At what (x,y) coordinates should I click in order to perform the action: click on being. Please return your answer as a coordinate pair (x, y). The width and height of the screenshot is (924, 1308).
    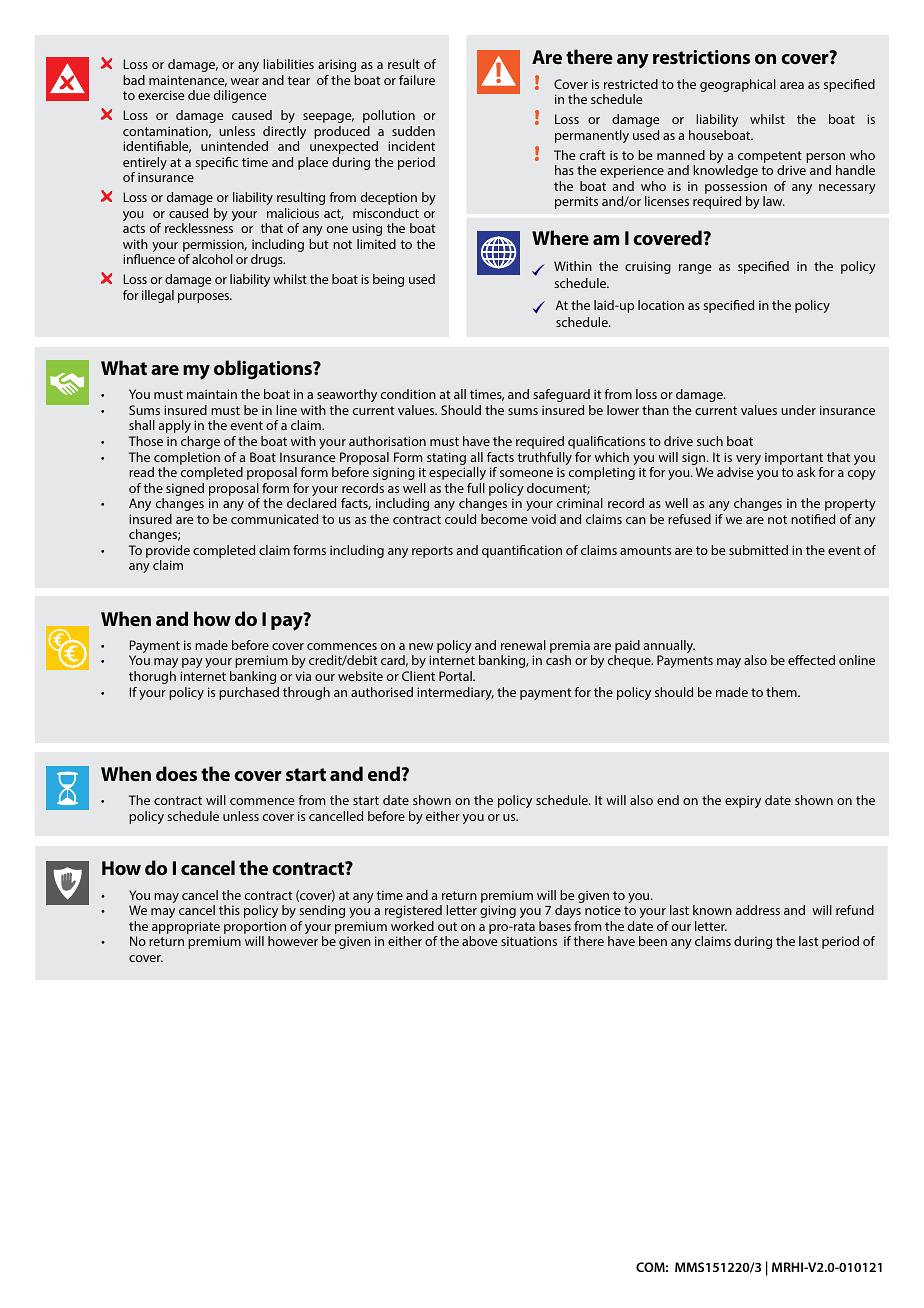
    Looking at the image, I should click on (388, 280).
